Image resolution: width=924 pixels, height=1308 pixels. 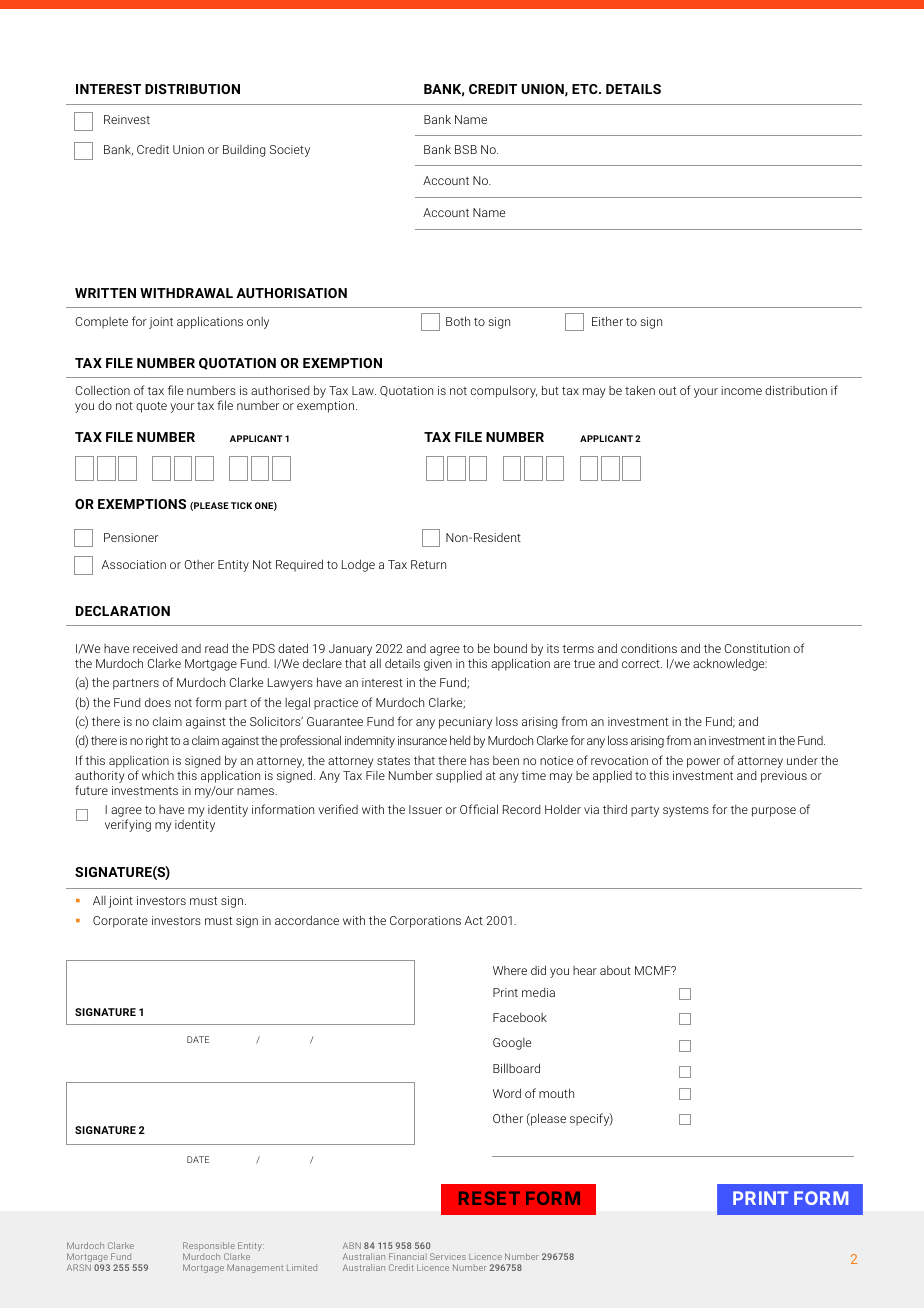 What do you see at coordinates (730, 664) in the document?
I see `acknowledge` at bounding box center [730, 664].
